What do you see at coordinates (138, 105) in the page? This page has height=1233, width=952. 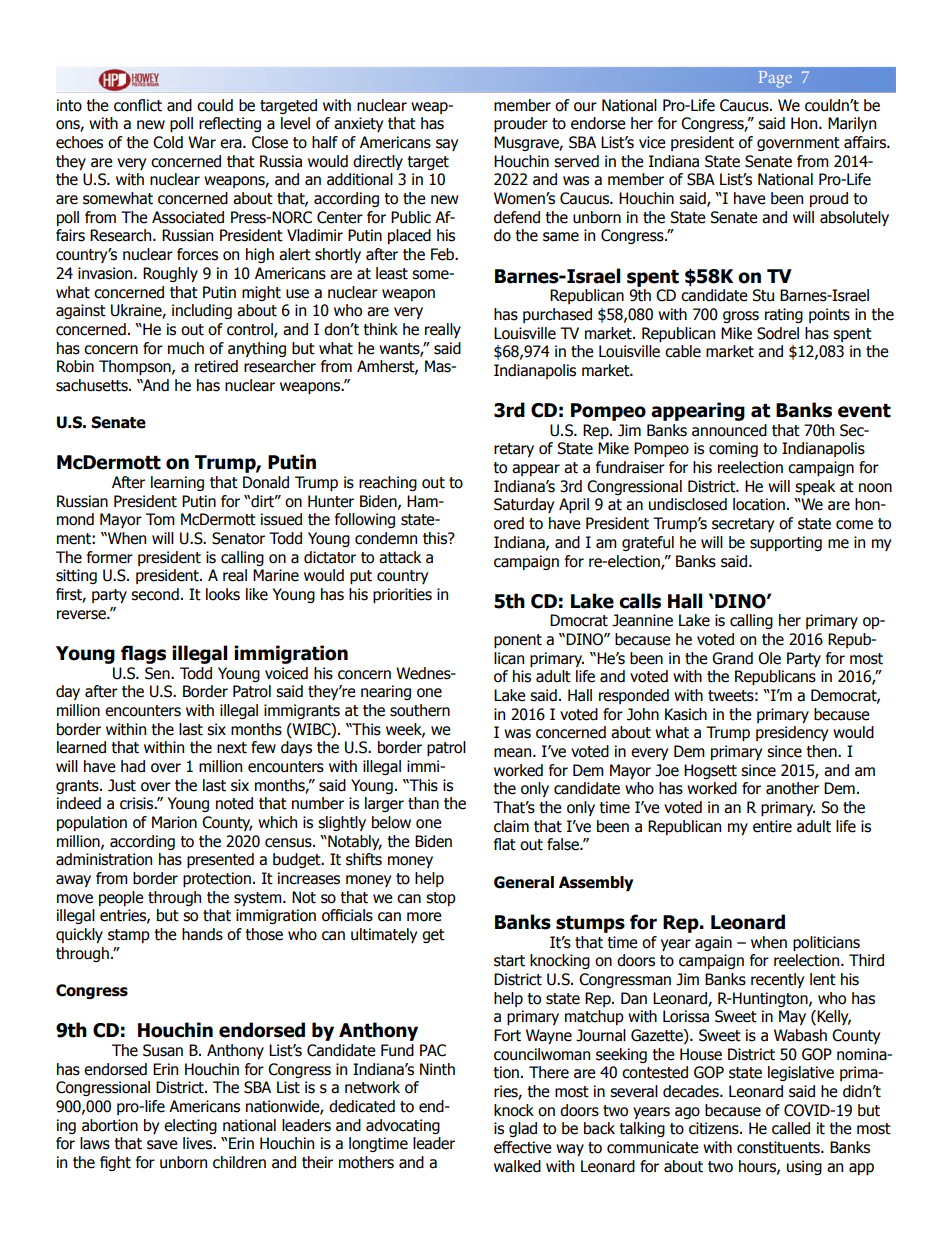 I see `conflict` at bounding box center [138, 105].
